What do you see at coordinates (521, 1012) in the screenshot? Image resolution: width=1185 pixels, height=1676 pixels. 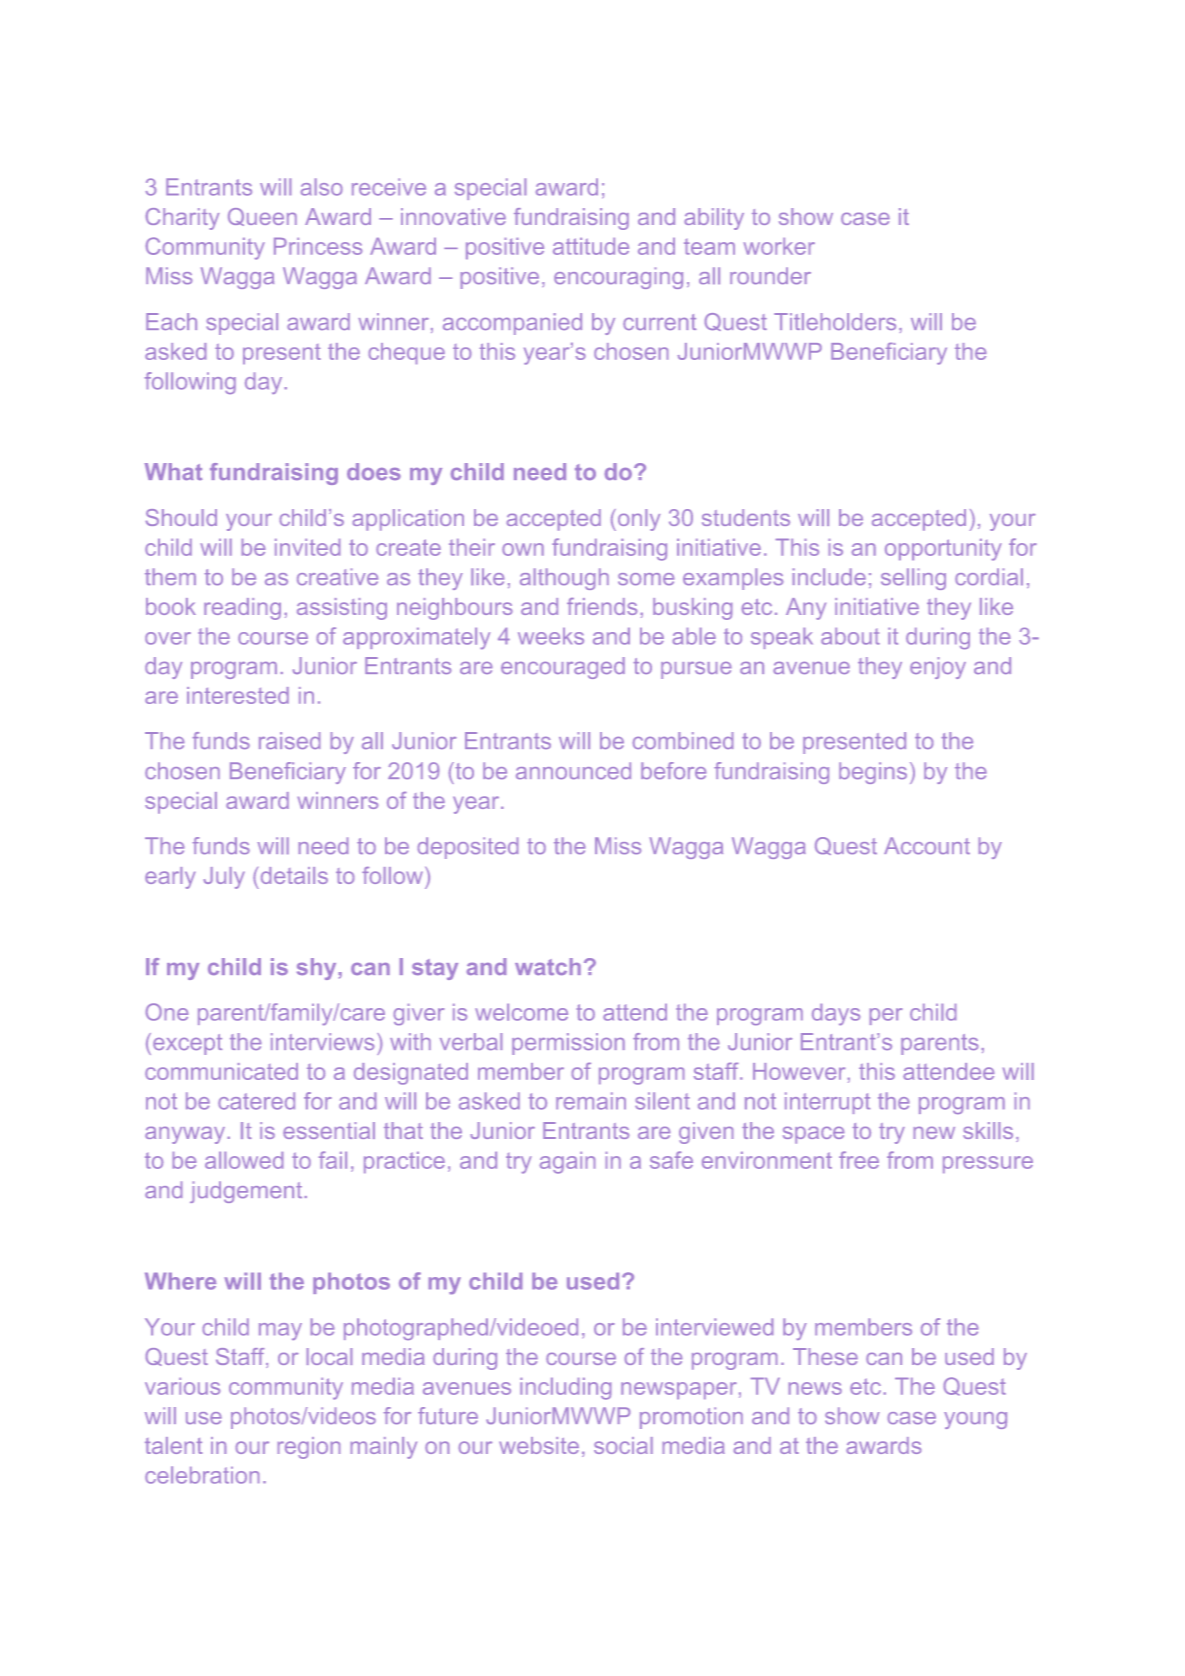 I see `welcome` at bounding box center [521, 1012].
